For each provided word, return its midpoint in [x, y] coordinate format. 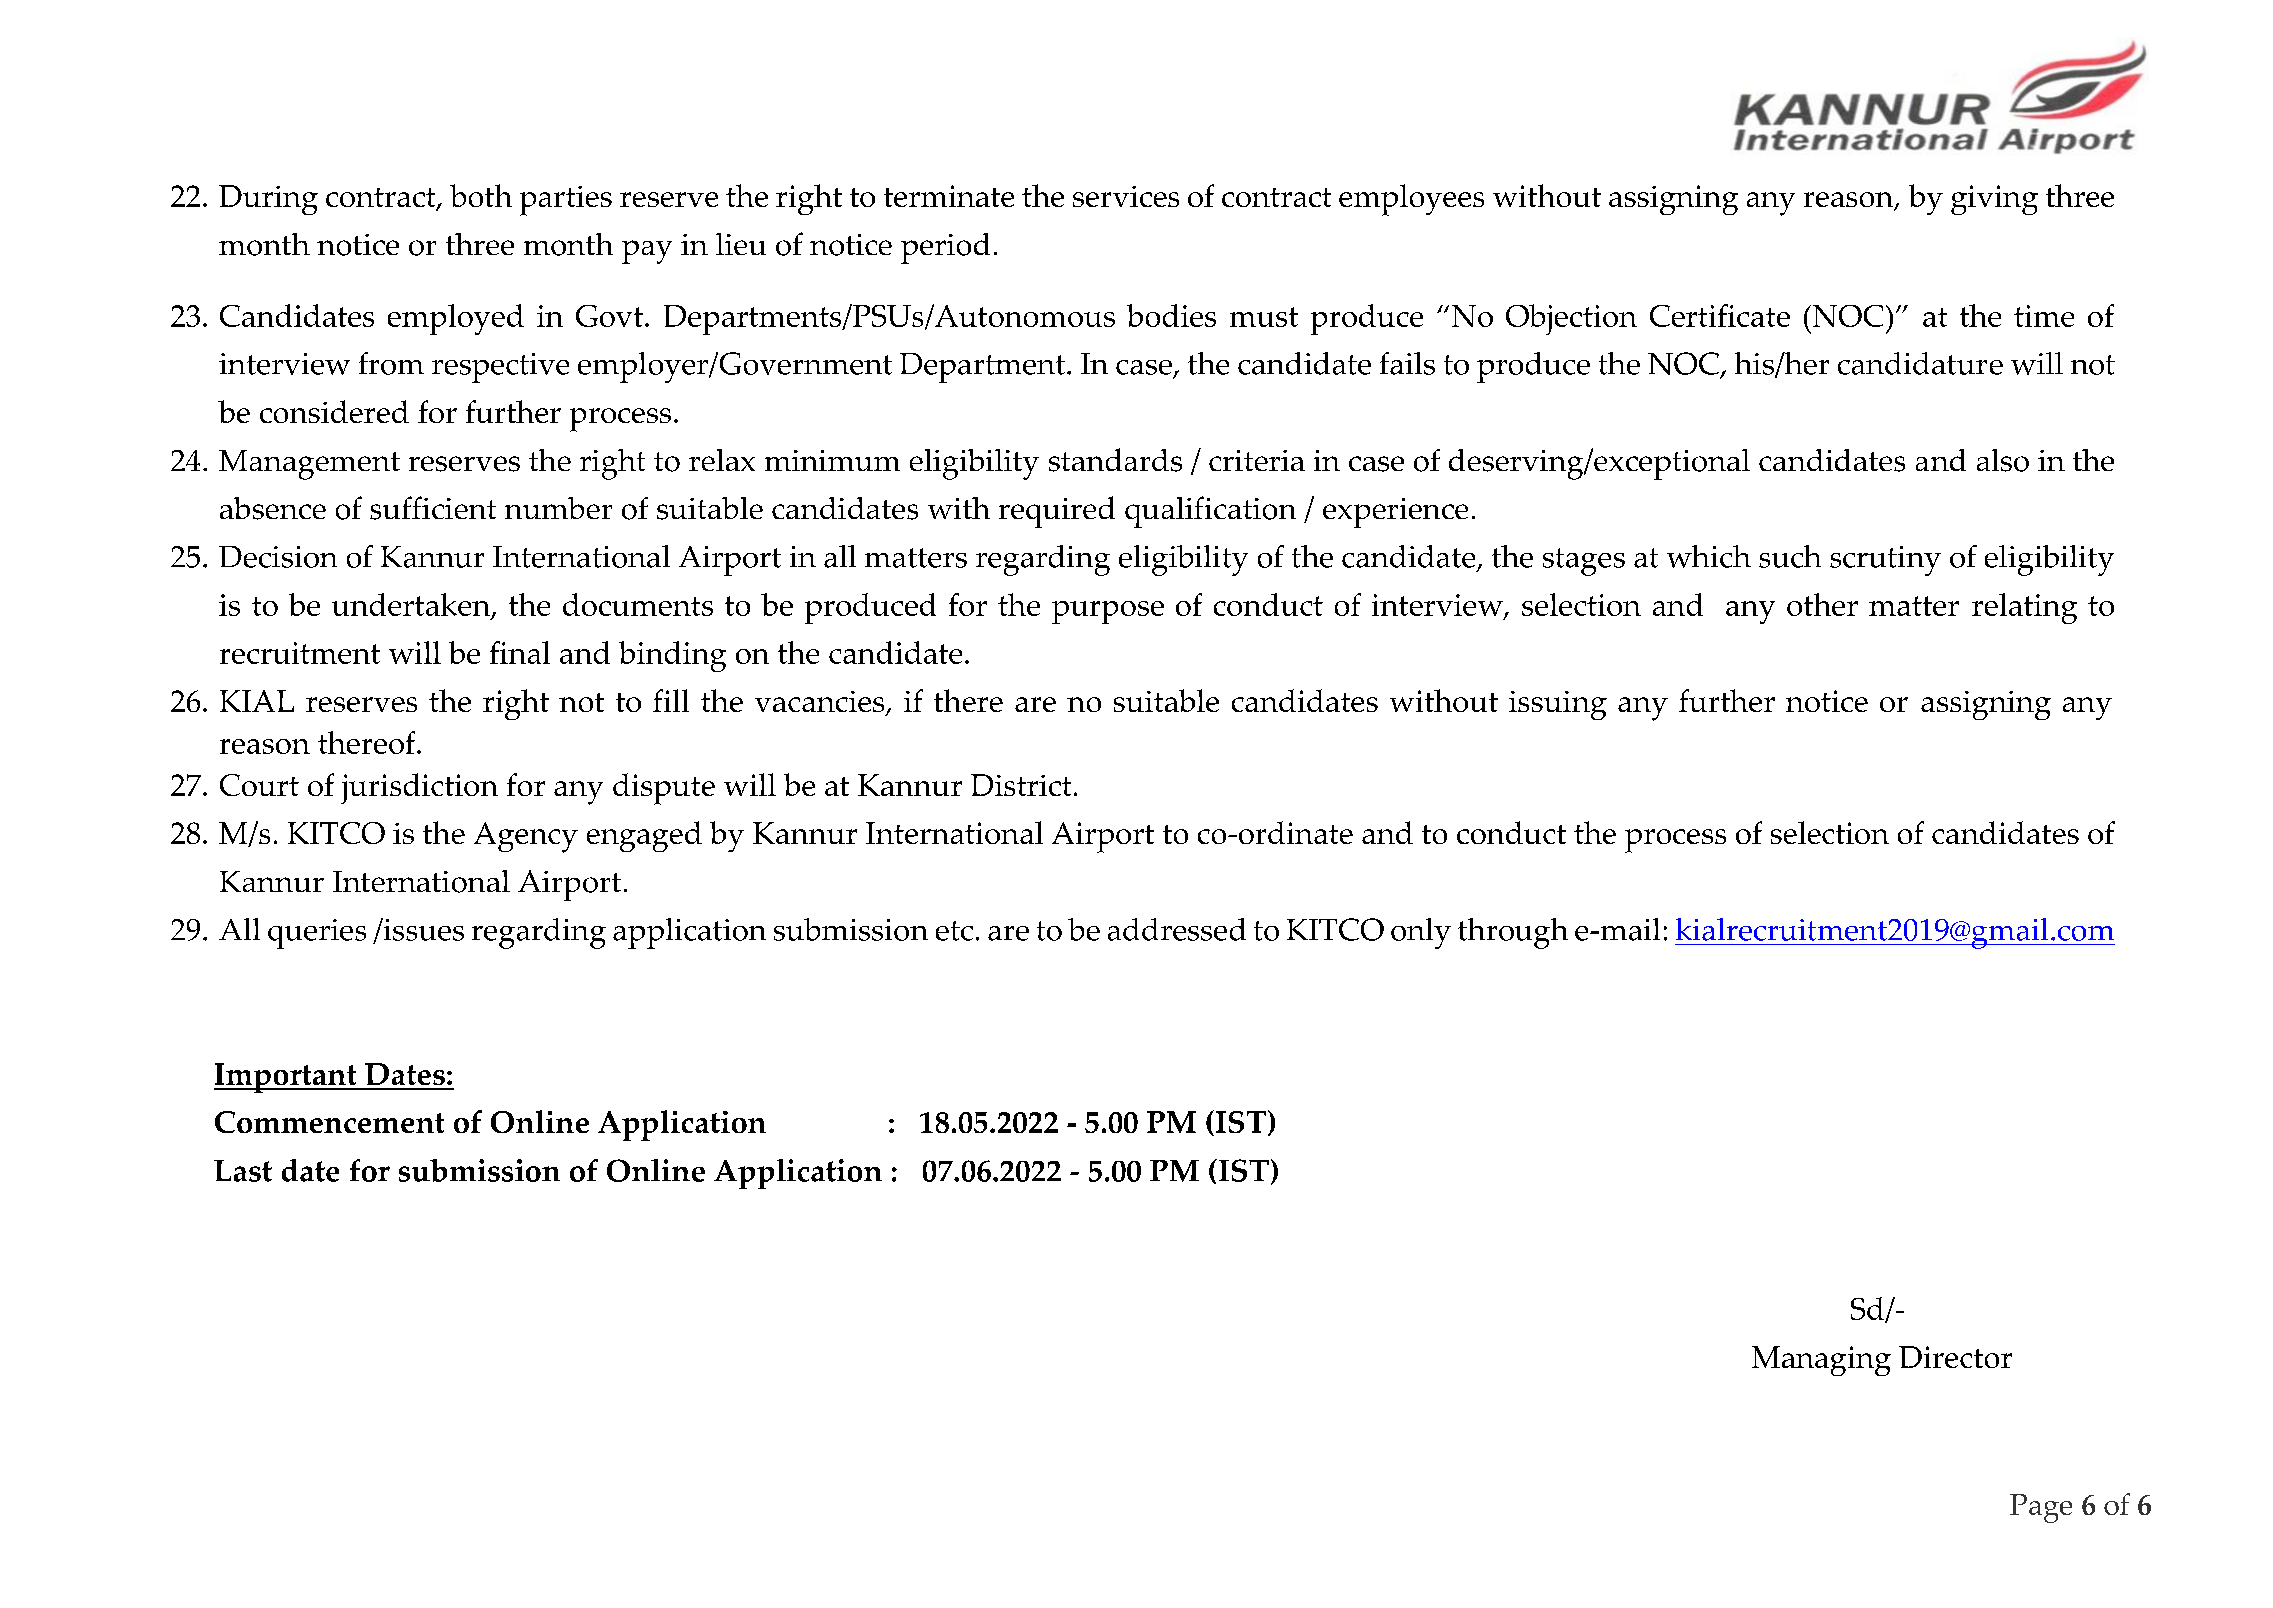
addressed [1177, 929]
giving [1994, 200]
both [481, 195]
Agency [526, 837]
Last [243, 1171]
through [1513, 933]
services [1126, 196]
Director [1955, 1357]
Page [2041, 1508]
